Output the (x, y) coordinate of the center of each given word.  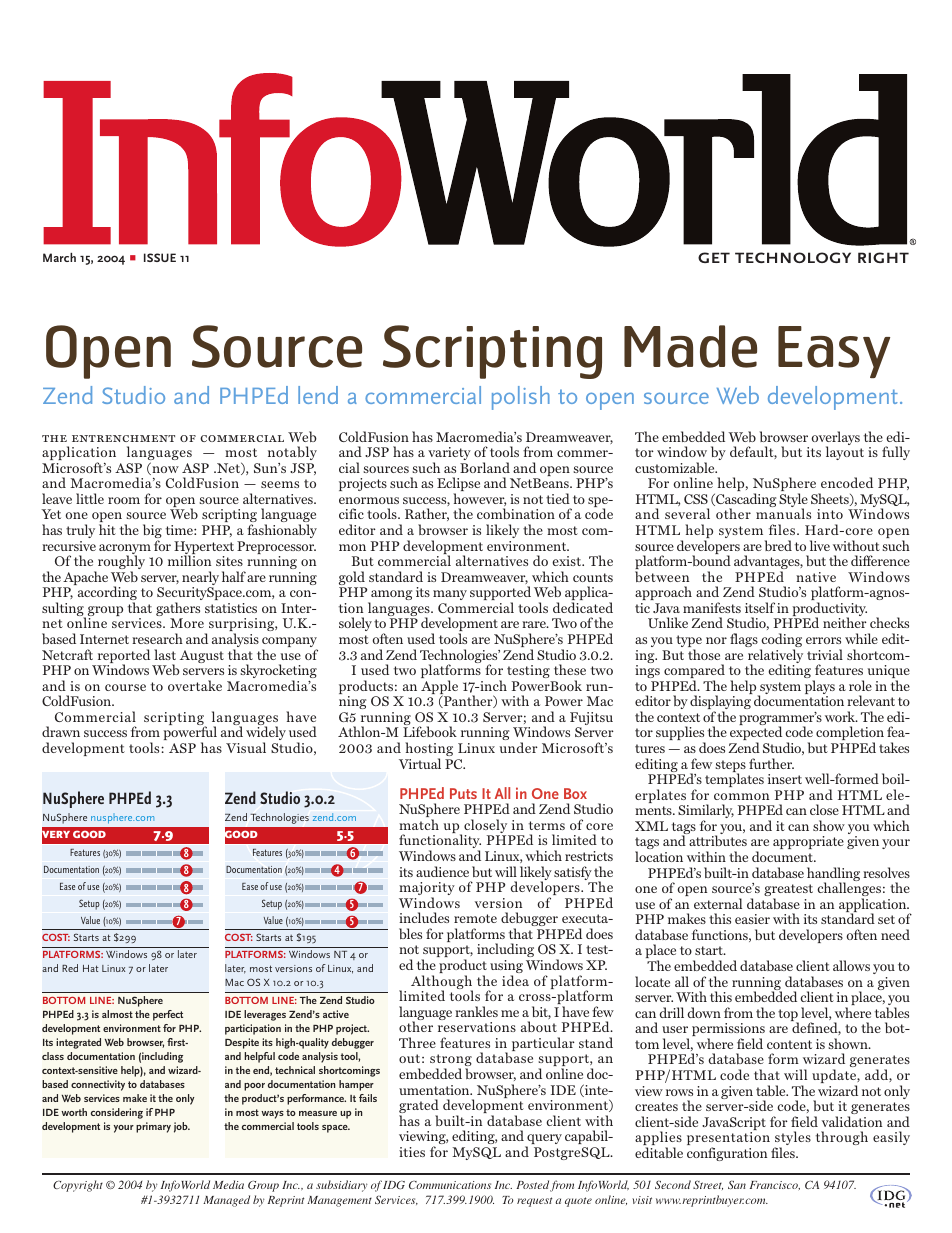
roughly (120, 563)
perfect (168, 1015)
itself (760, 607)
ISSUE (160, 257)
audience (442, 871)
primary (153, 1127)
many (450, 595)
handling (833, 875)
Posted (532, 1184)
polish (521, 398)
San (737, 1184)
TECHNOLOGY (793, 257)
